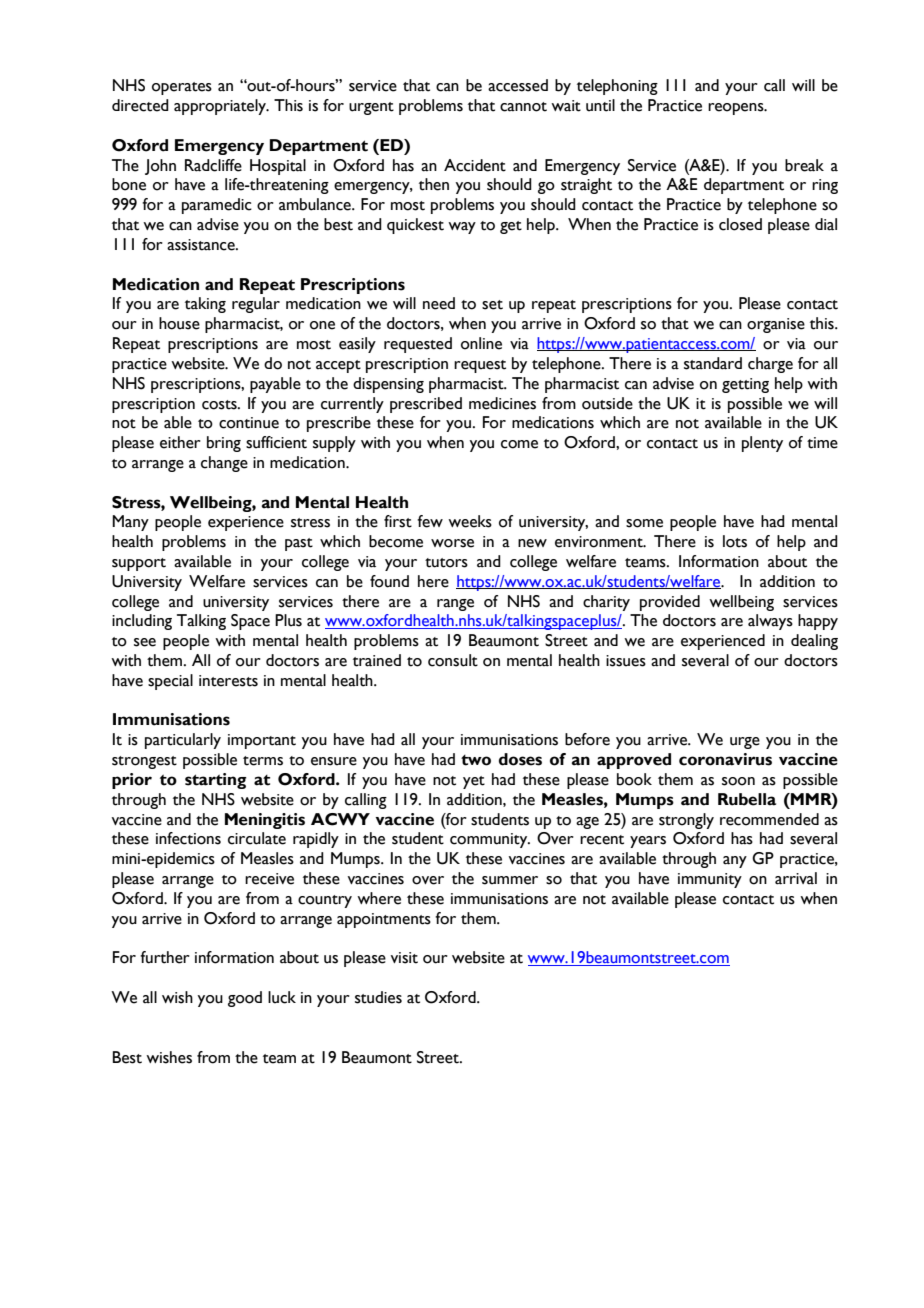  I want to click on visit, so click(404, 958).
